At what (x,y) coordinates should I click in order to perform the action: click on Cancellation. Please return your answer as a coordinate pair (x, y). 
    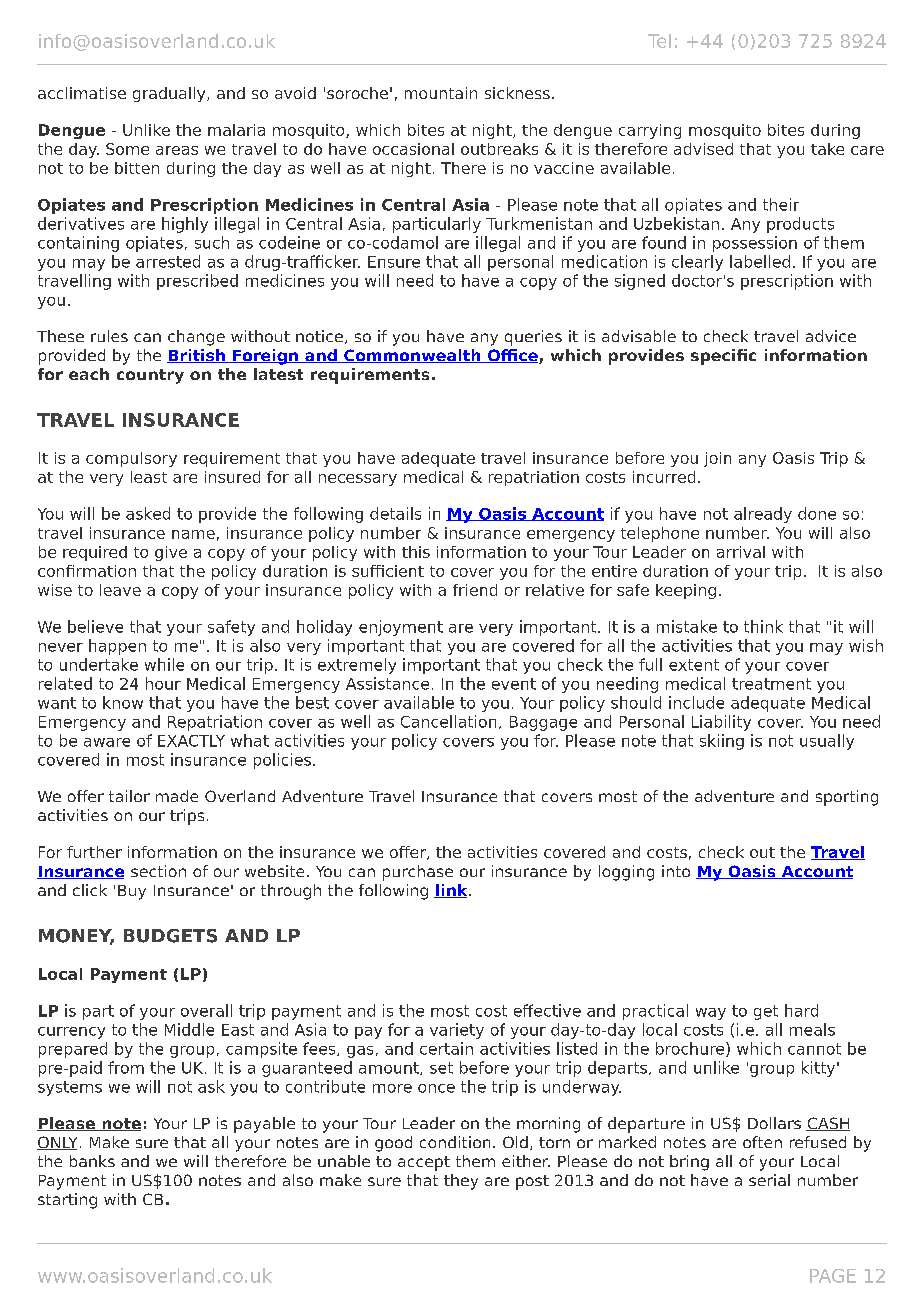
    Looking at the image, I should click on (448, 721).
